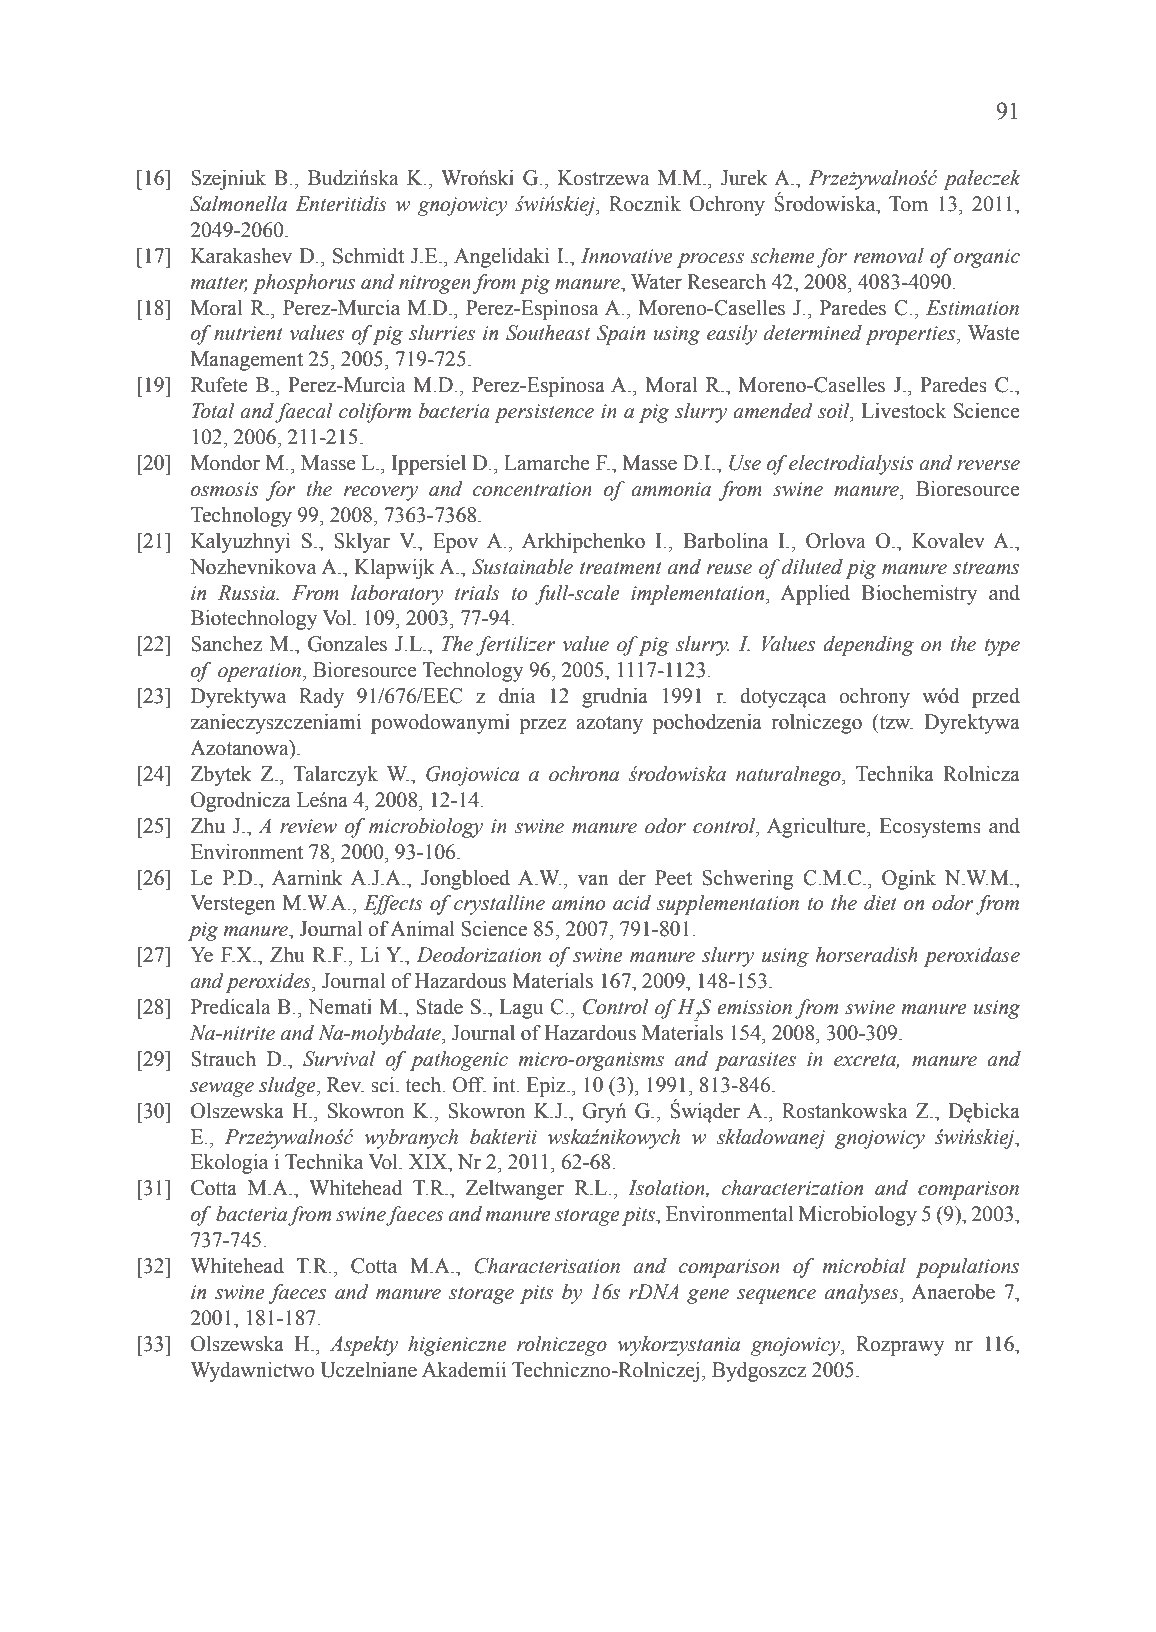  I want to click on recovery, so click(381, 493).
